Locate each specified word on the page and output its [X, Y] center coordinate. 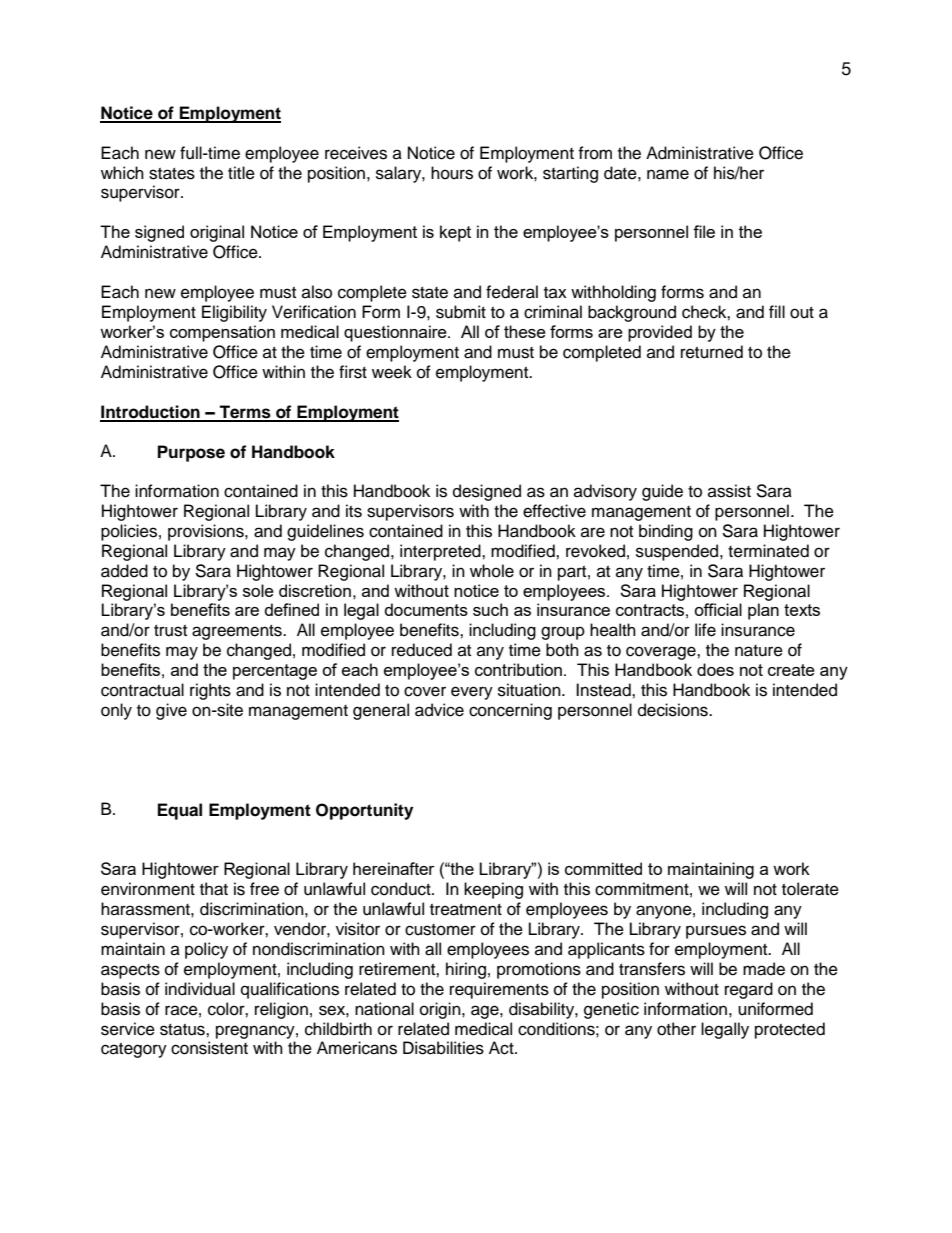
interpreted [441, 552]
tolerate [810, 889]
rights [210, 691]
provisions [207, 532]
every [472, 693]
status [183, 1030]
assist [729, 491]
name [668, 174]
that [214, 889]
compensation [222, 333]
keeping [493, 890]
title [241, 173]
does [715, 669]
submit [461, 312]
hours [452, 173]
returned [712, 352]
